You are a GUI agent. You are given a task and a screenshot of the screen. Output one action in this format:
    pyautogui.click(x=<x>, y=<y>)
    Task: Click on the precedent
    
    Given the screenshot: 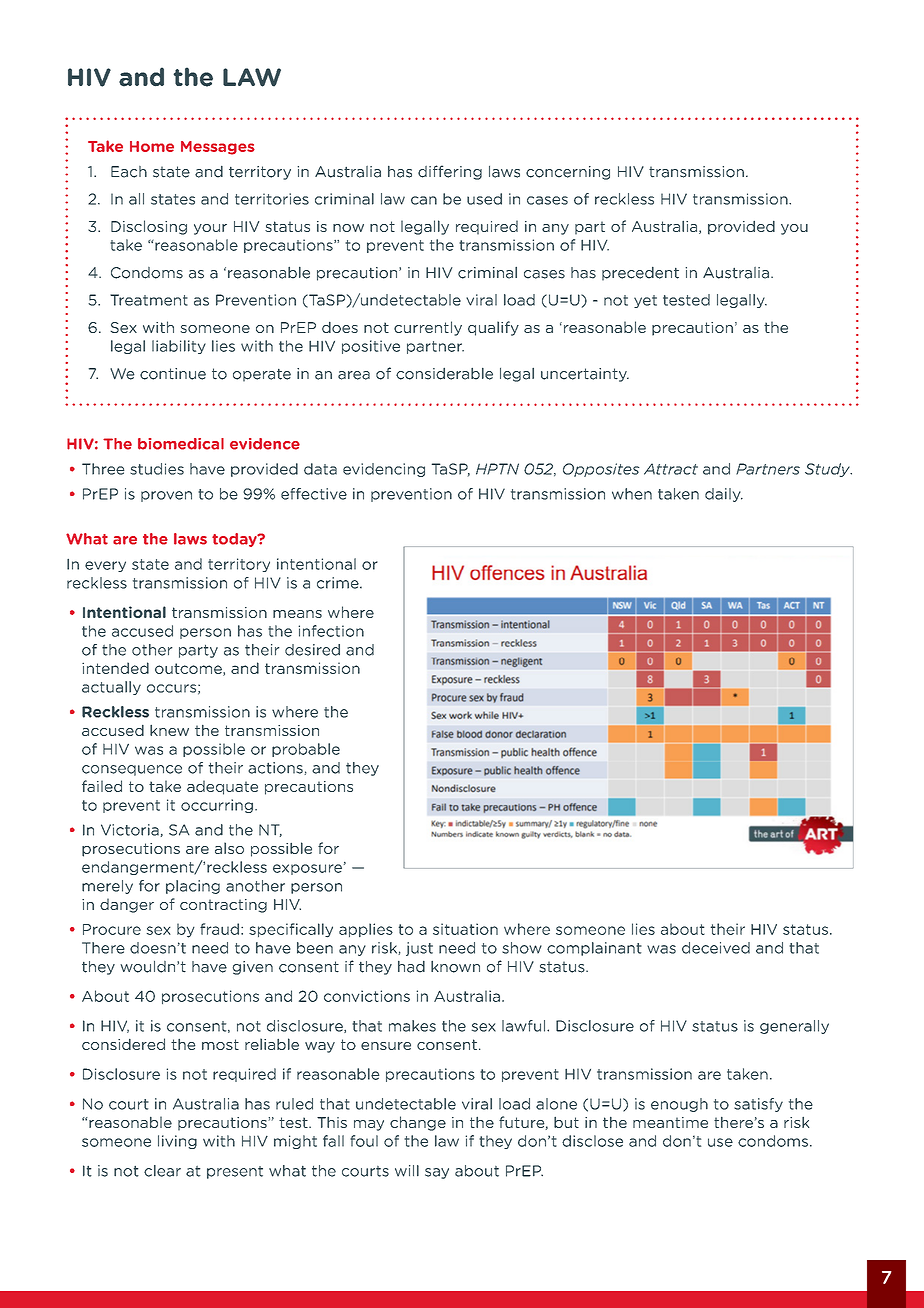 What is the action you would take?
    pyautogui.click(x=640, y=274)
